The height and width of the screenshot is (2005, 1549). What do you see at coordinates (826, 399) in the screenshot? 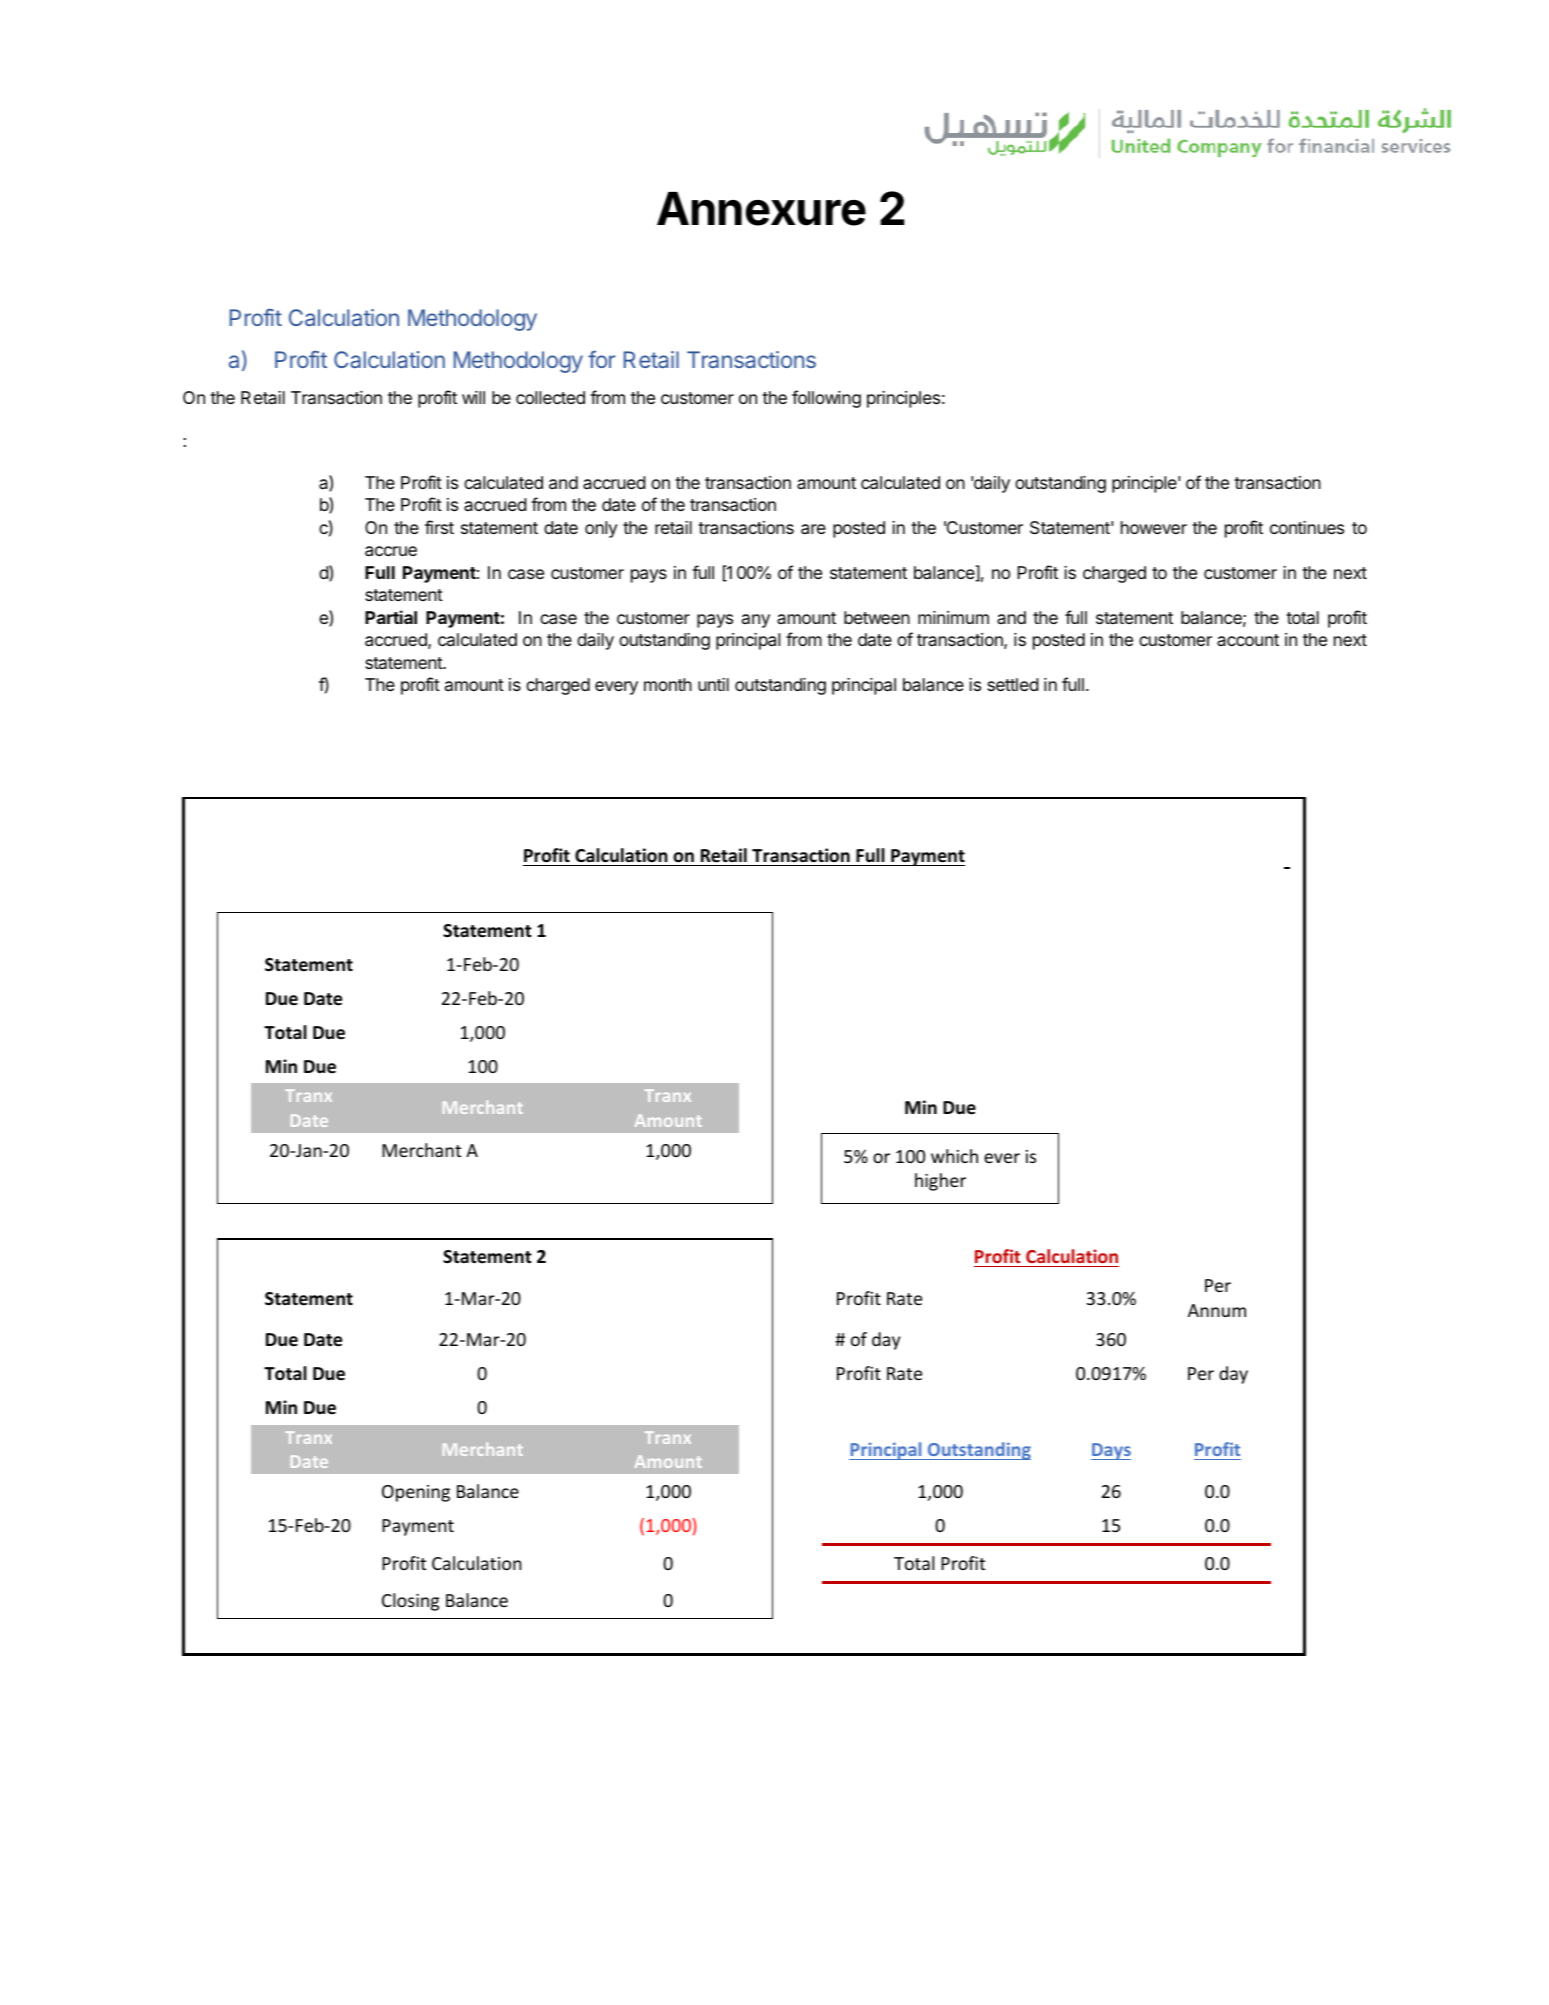
I see `following` at bounding box center [826, 399].
